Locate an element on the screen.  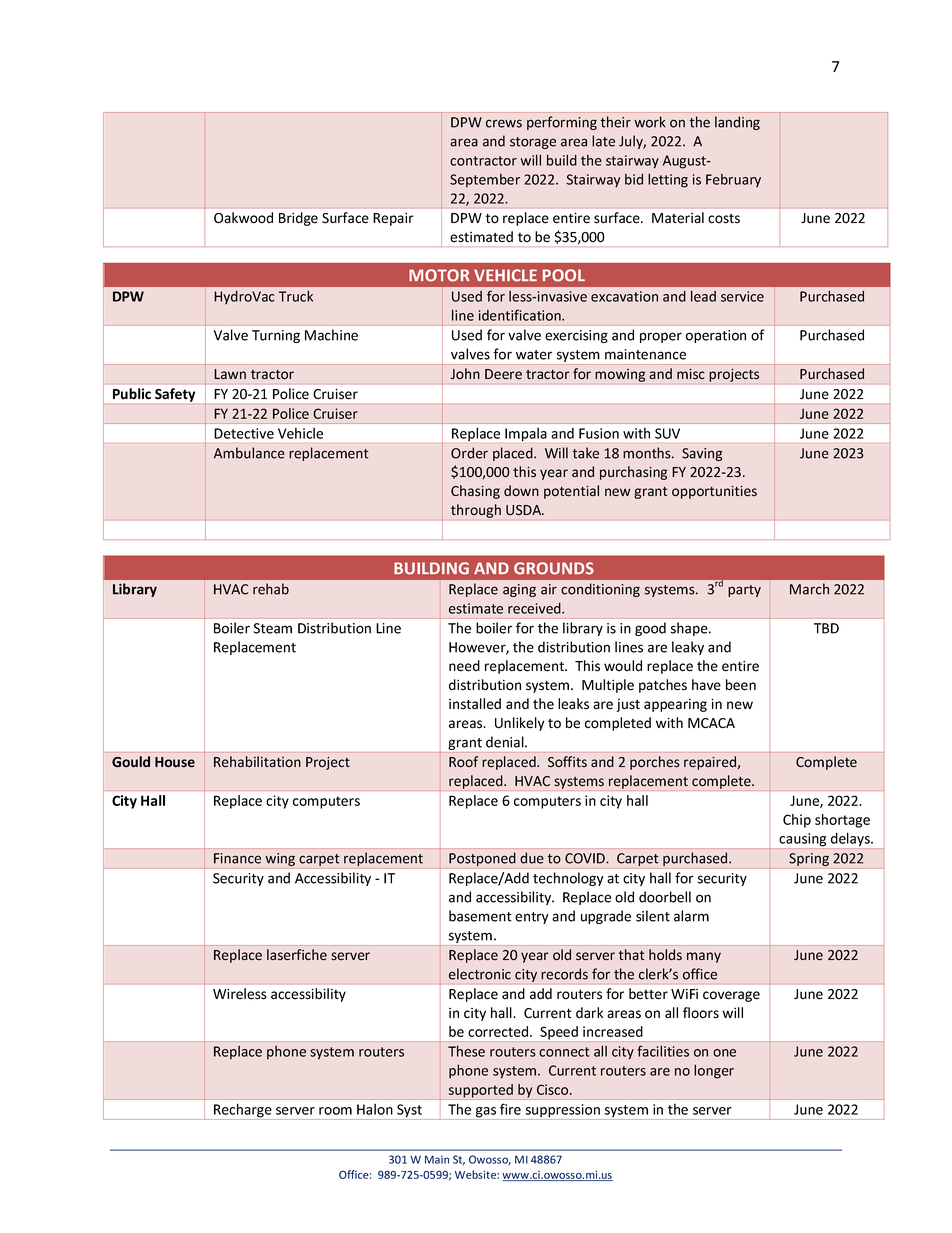
Recharge is located at coordinates (243, 1111).
